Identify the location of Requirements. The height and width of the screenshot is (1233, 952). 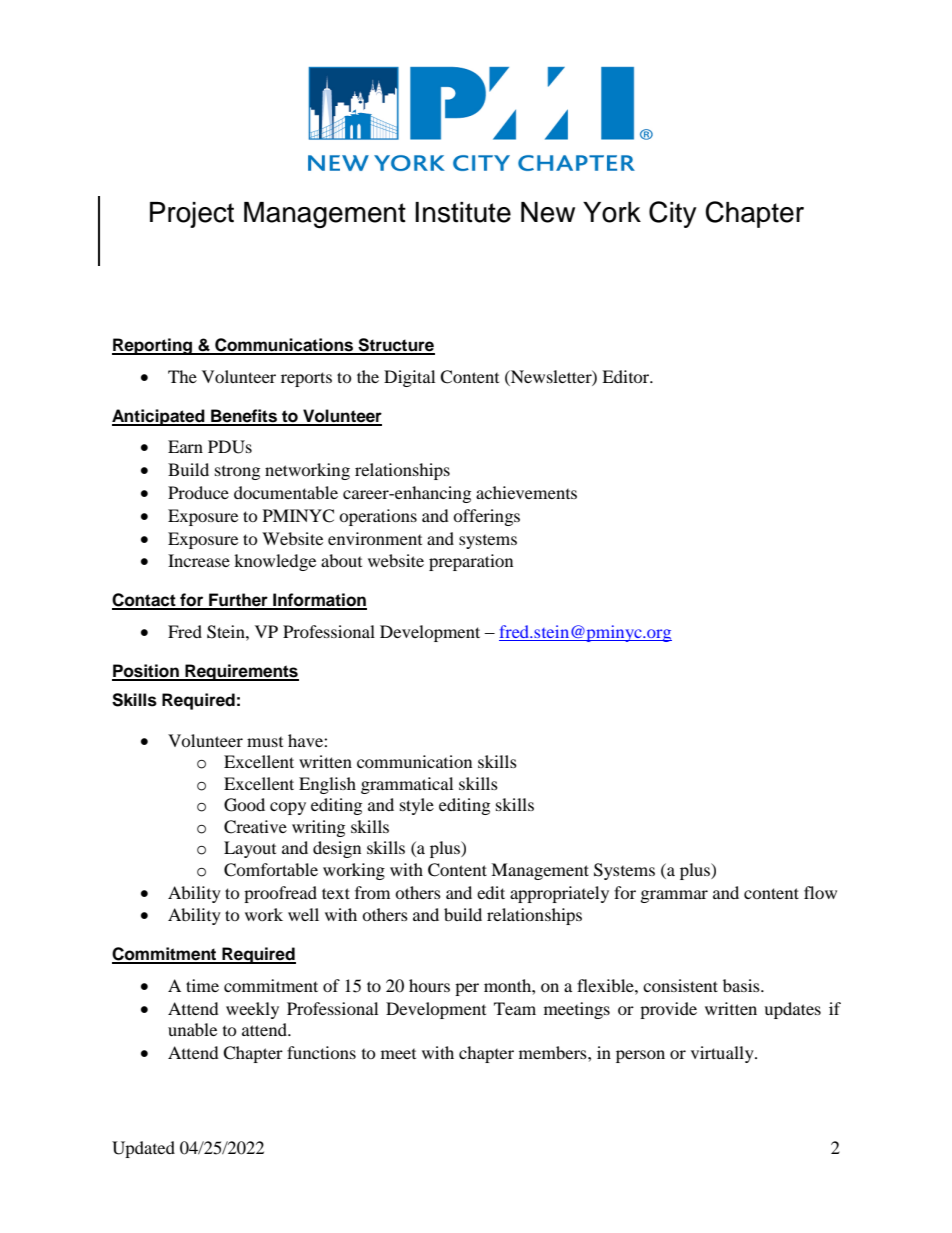
(241, 672).
